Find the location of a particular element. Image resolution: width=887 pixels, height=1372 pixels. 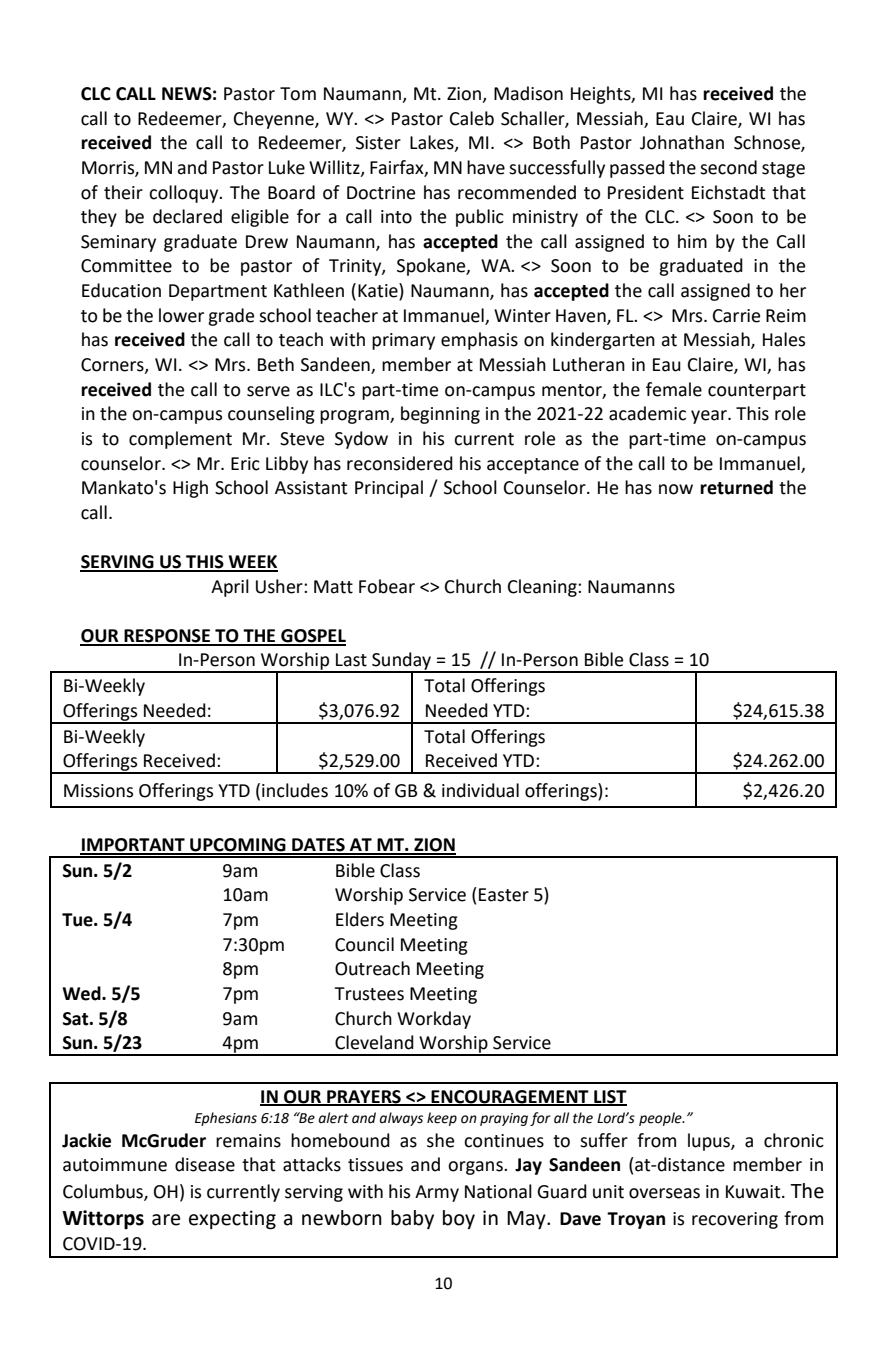

Easter is located at coordinates (504, 895).
